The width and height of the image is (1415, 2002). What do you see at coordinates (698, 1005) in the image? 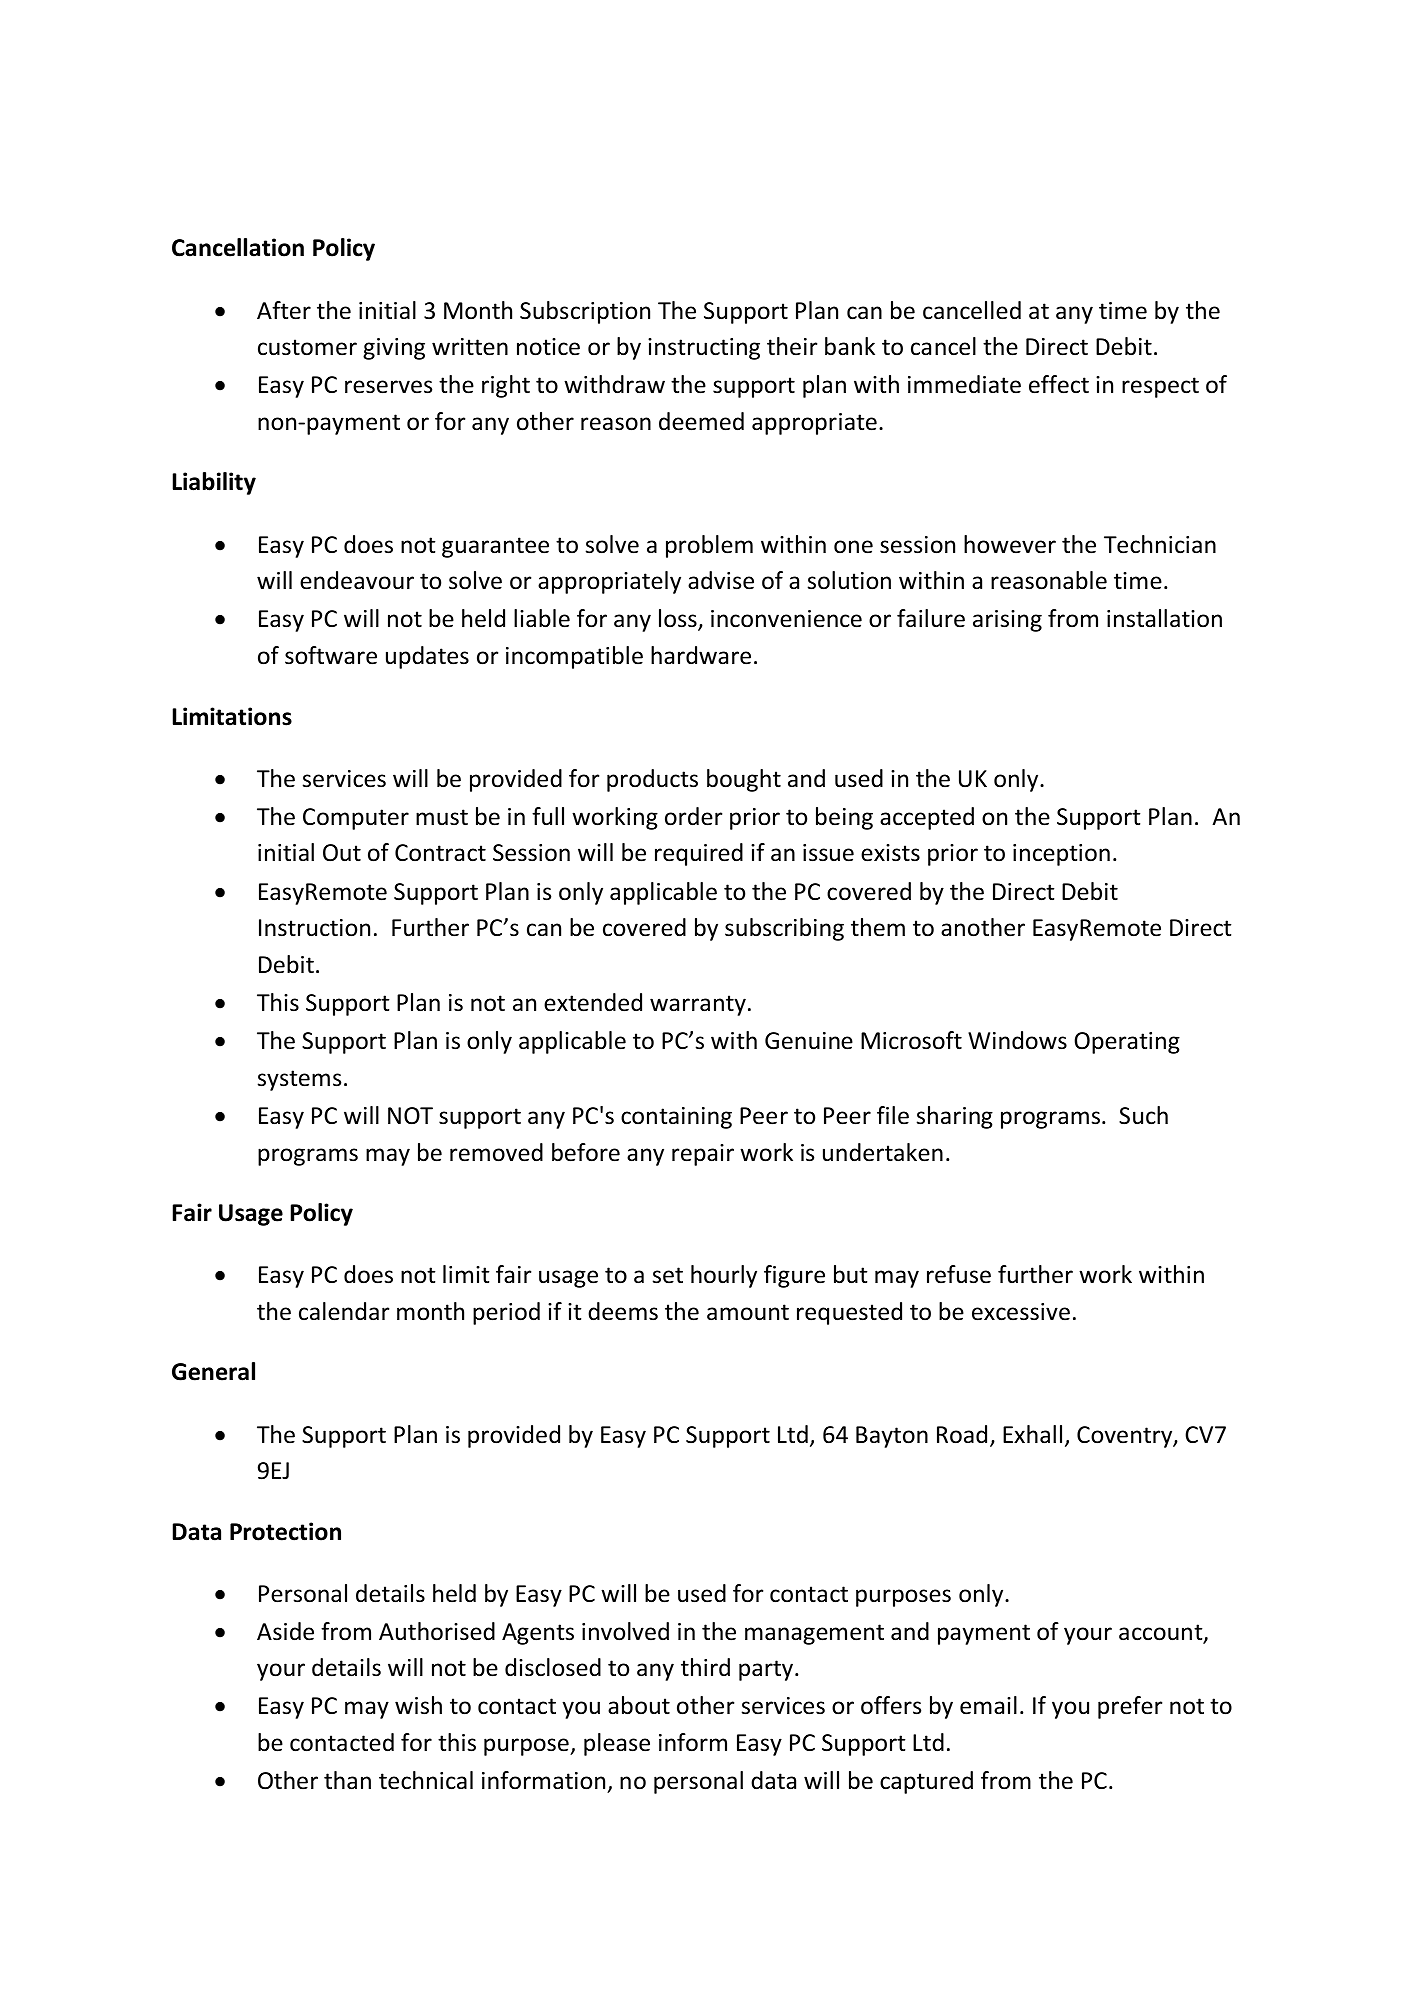
I see `warranty` at bounding box center [698, 1005].
